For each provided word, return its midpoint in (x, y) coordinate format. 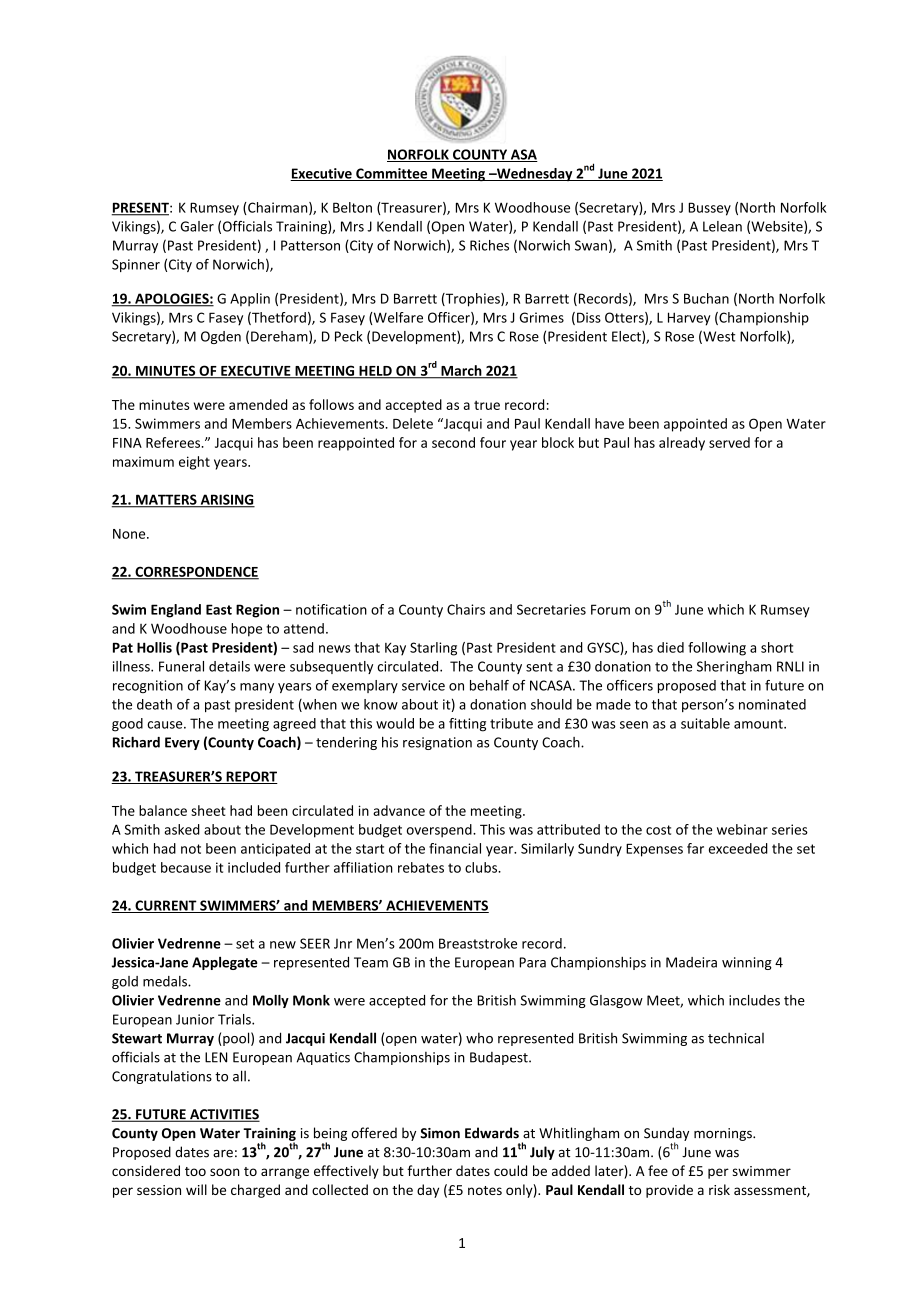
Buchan (706, 298)
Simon (440, 1133)
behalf (489, 685)
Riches (489, 245)
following (717, 649)
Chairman (278, 208)
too (195, 1171)
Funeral (181, 666)
